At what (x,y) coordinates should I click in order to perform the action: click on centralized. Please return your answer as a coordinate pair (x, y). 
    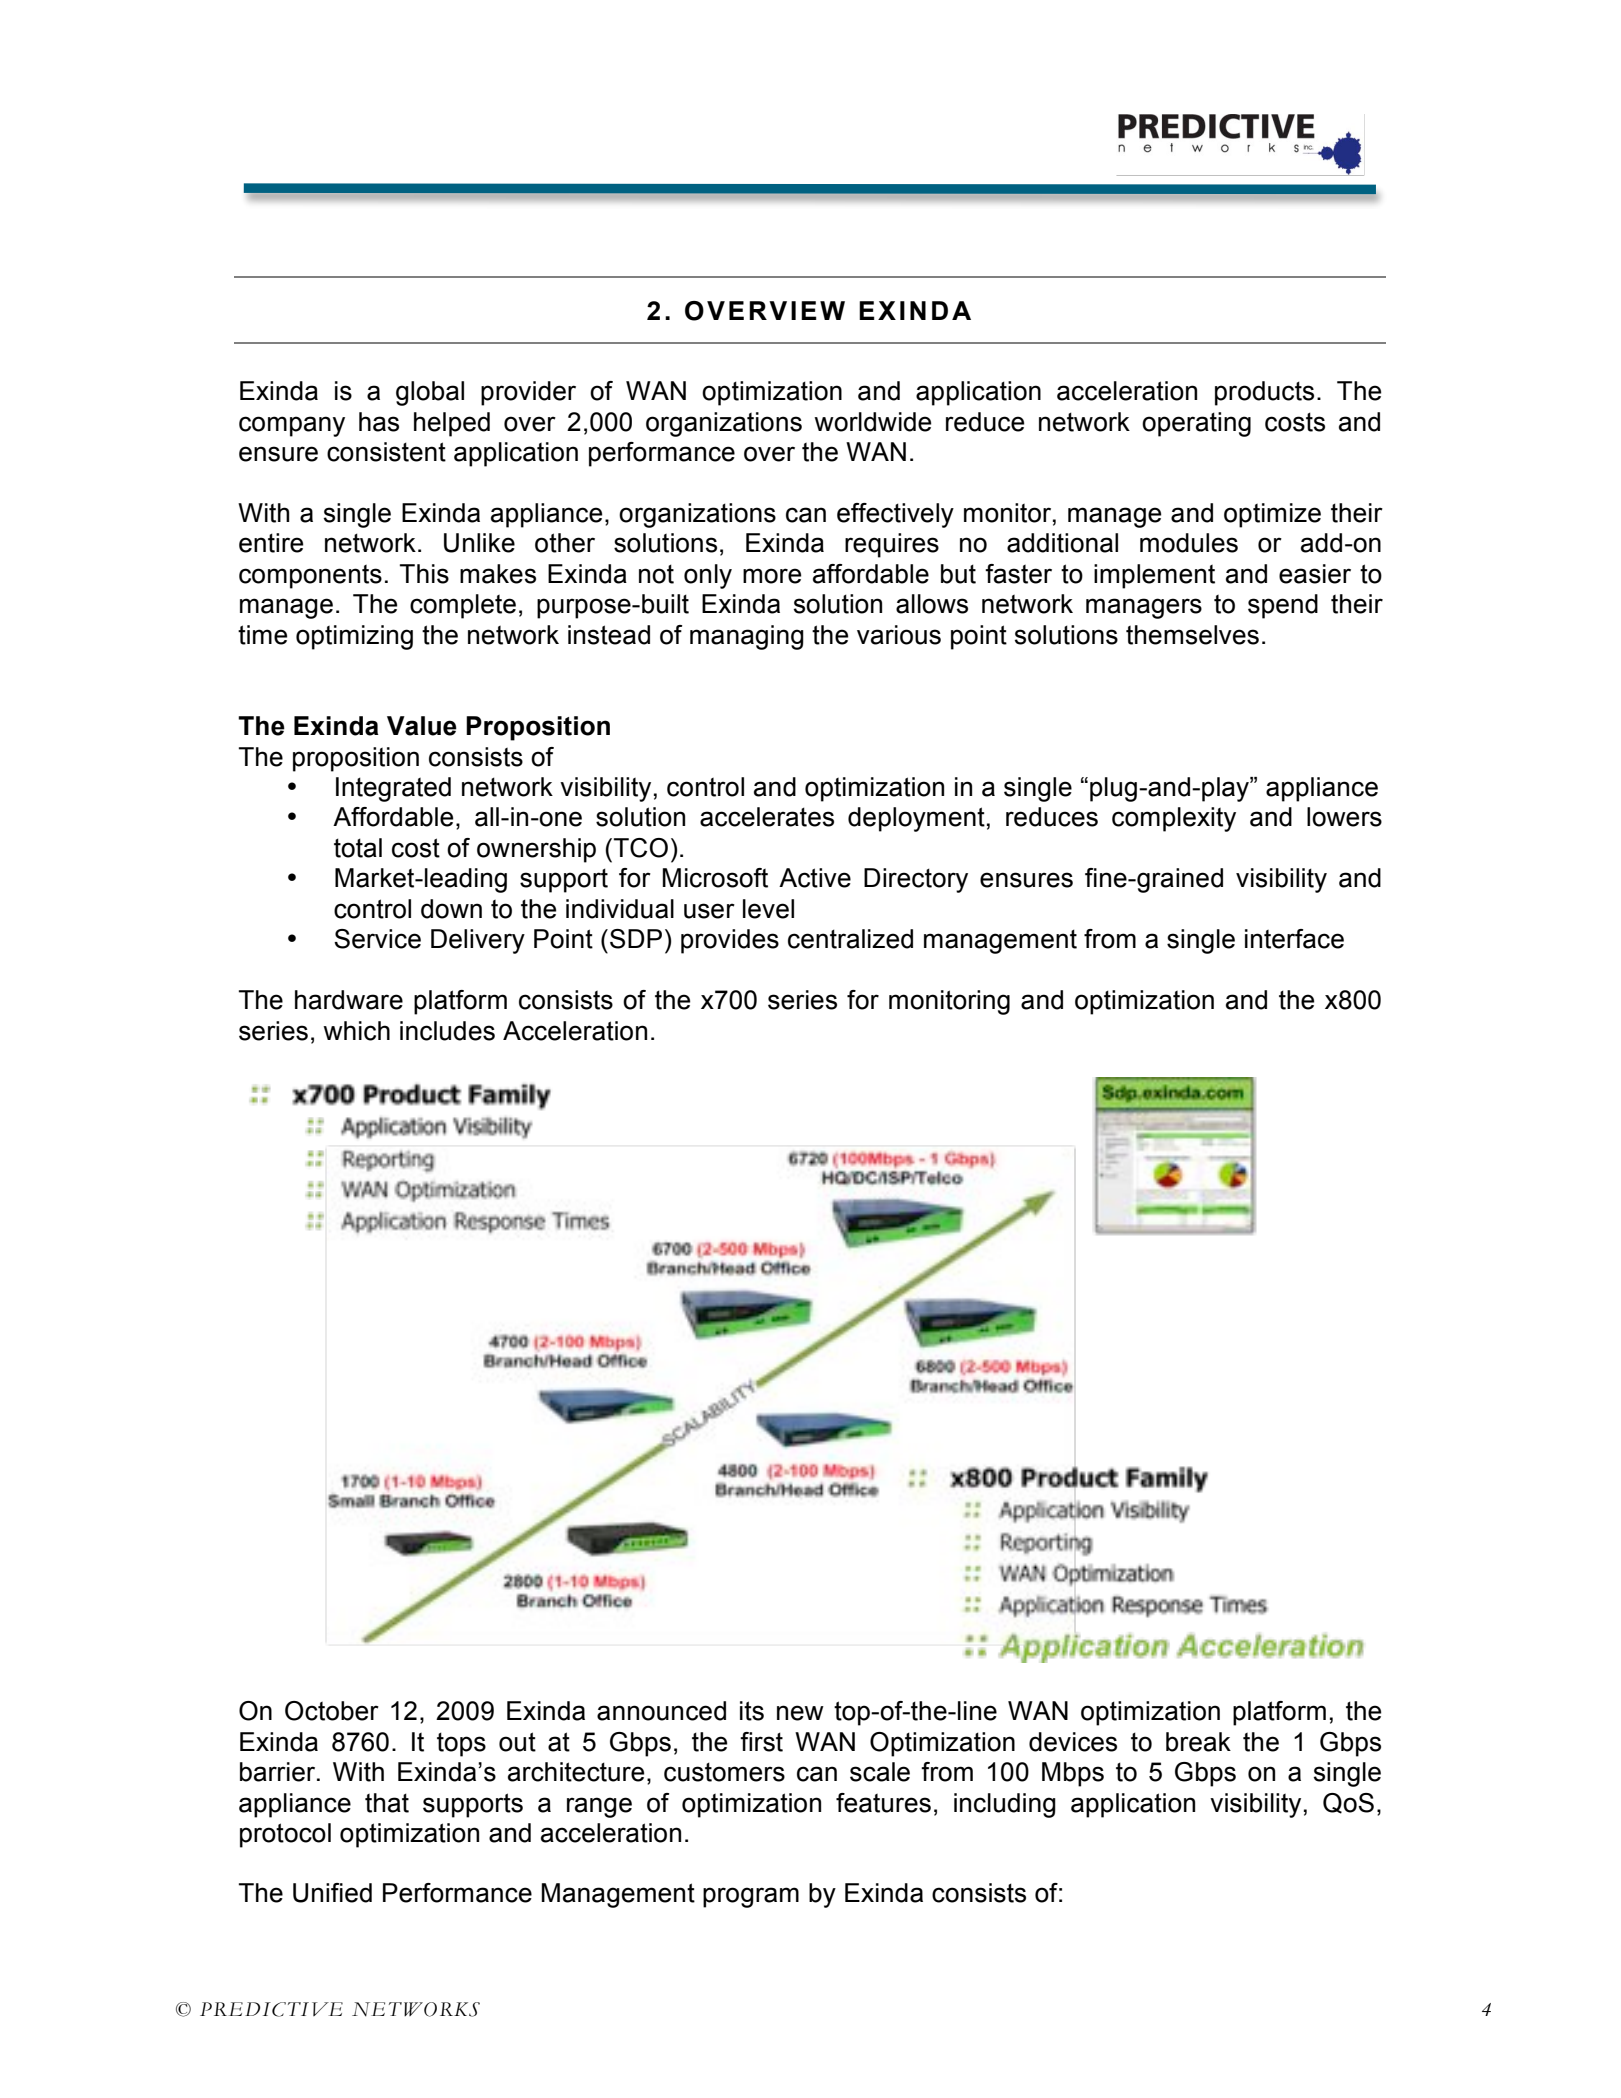
    Looking at the image, I should click on (850, 939).
